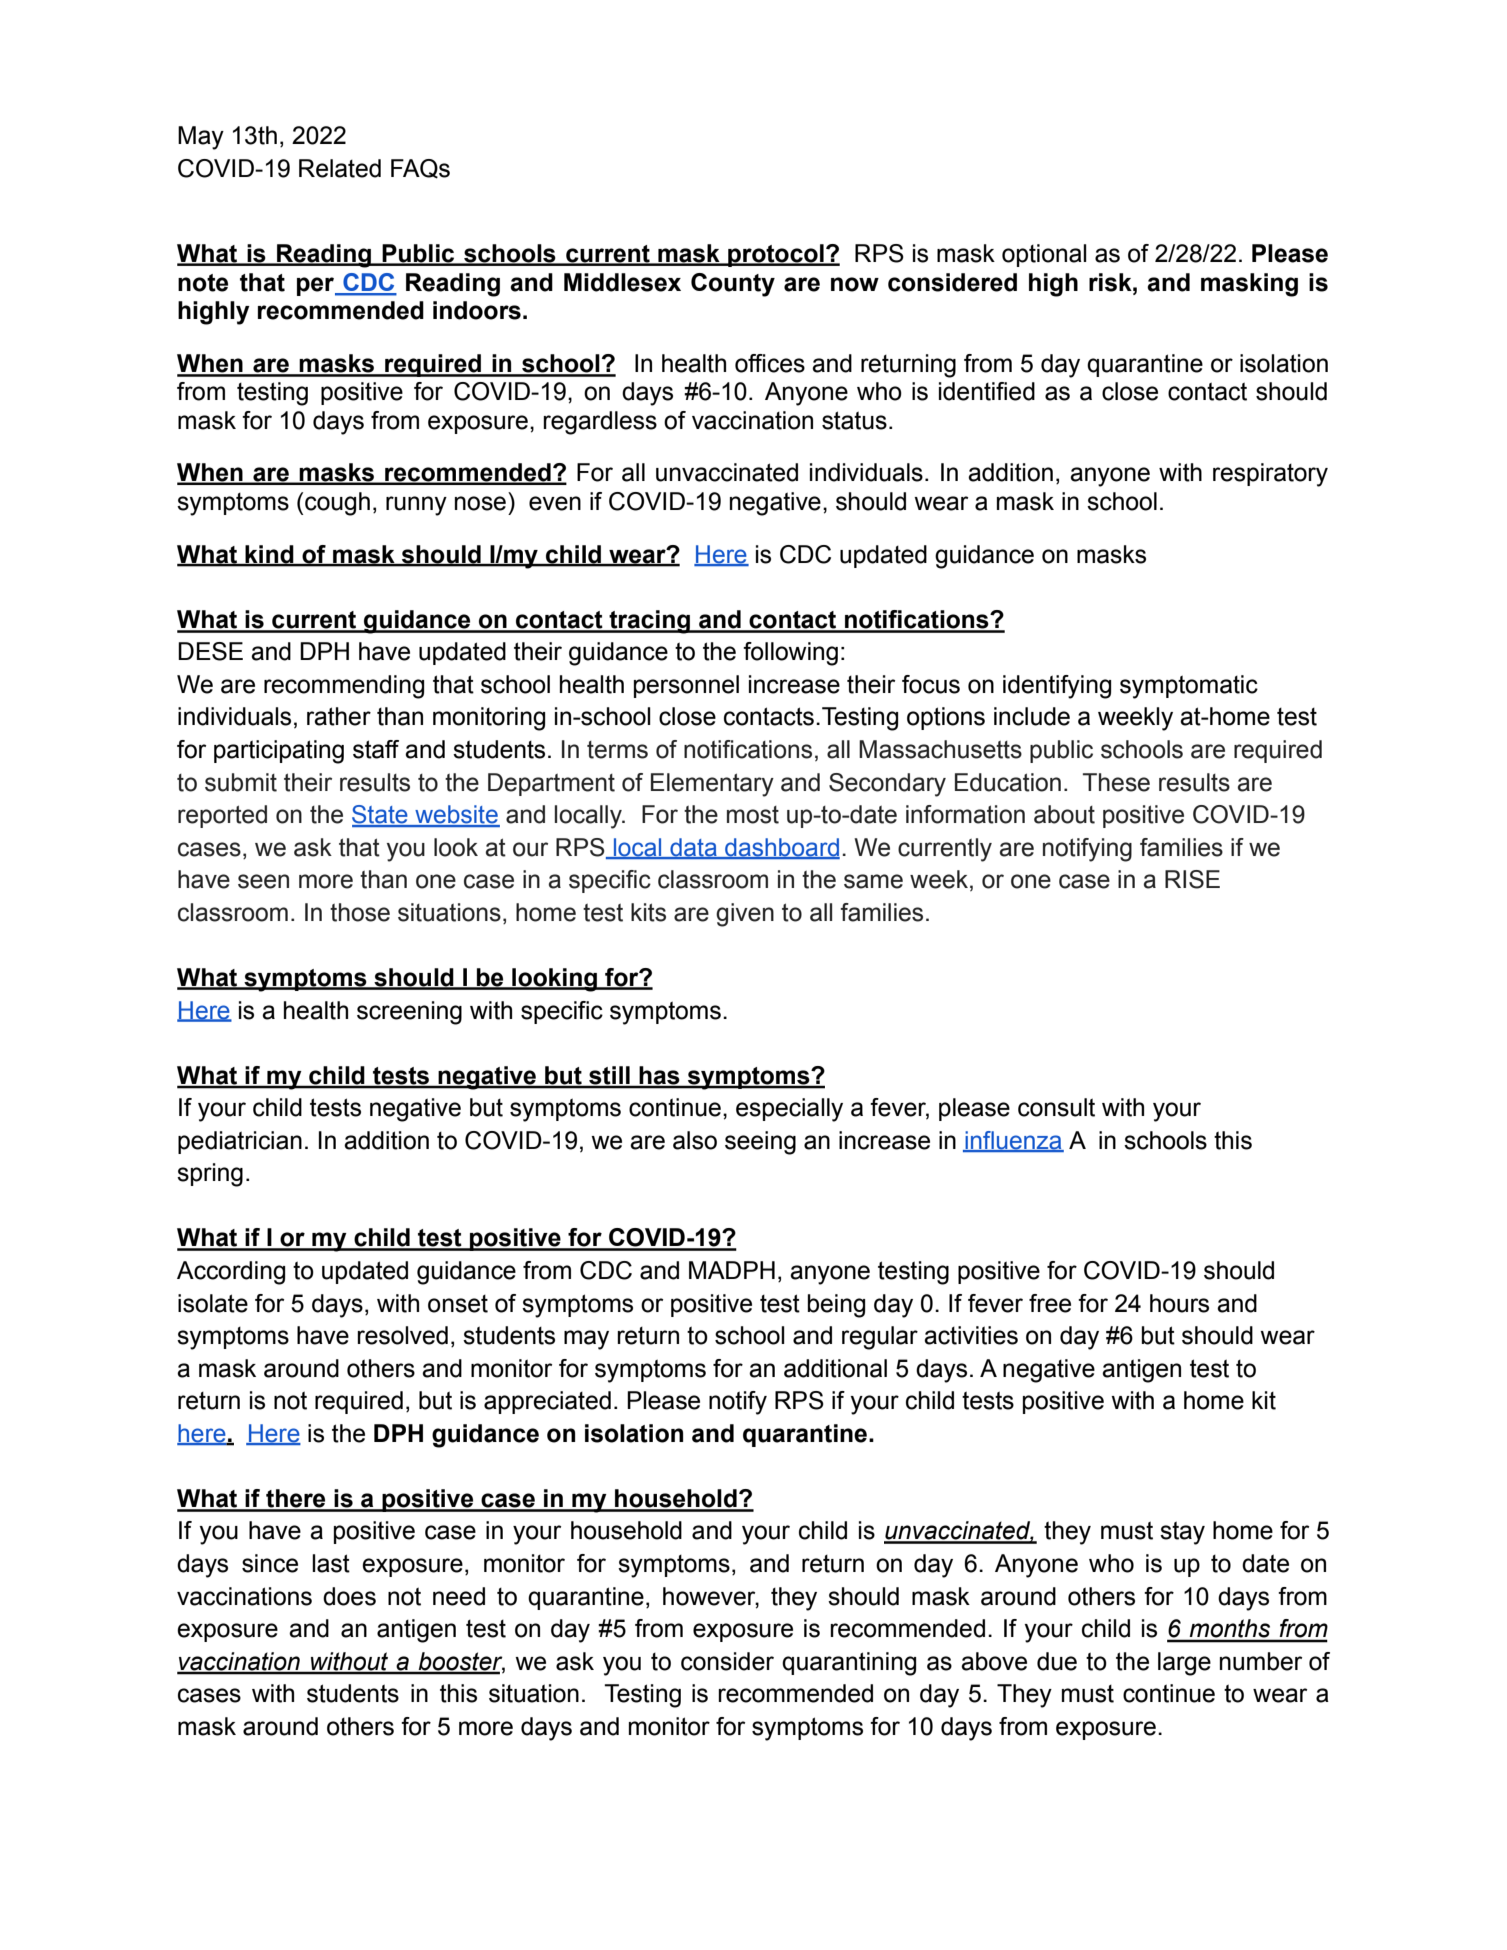  What do you see at coordinates (340, 168) in the document?
I see `Related` at bounding box center [340, 168].
